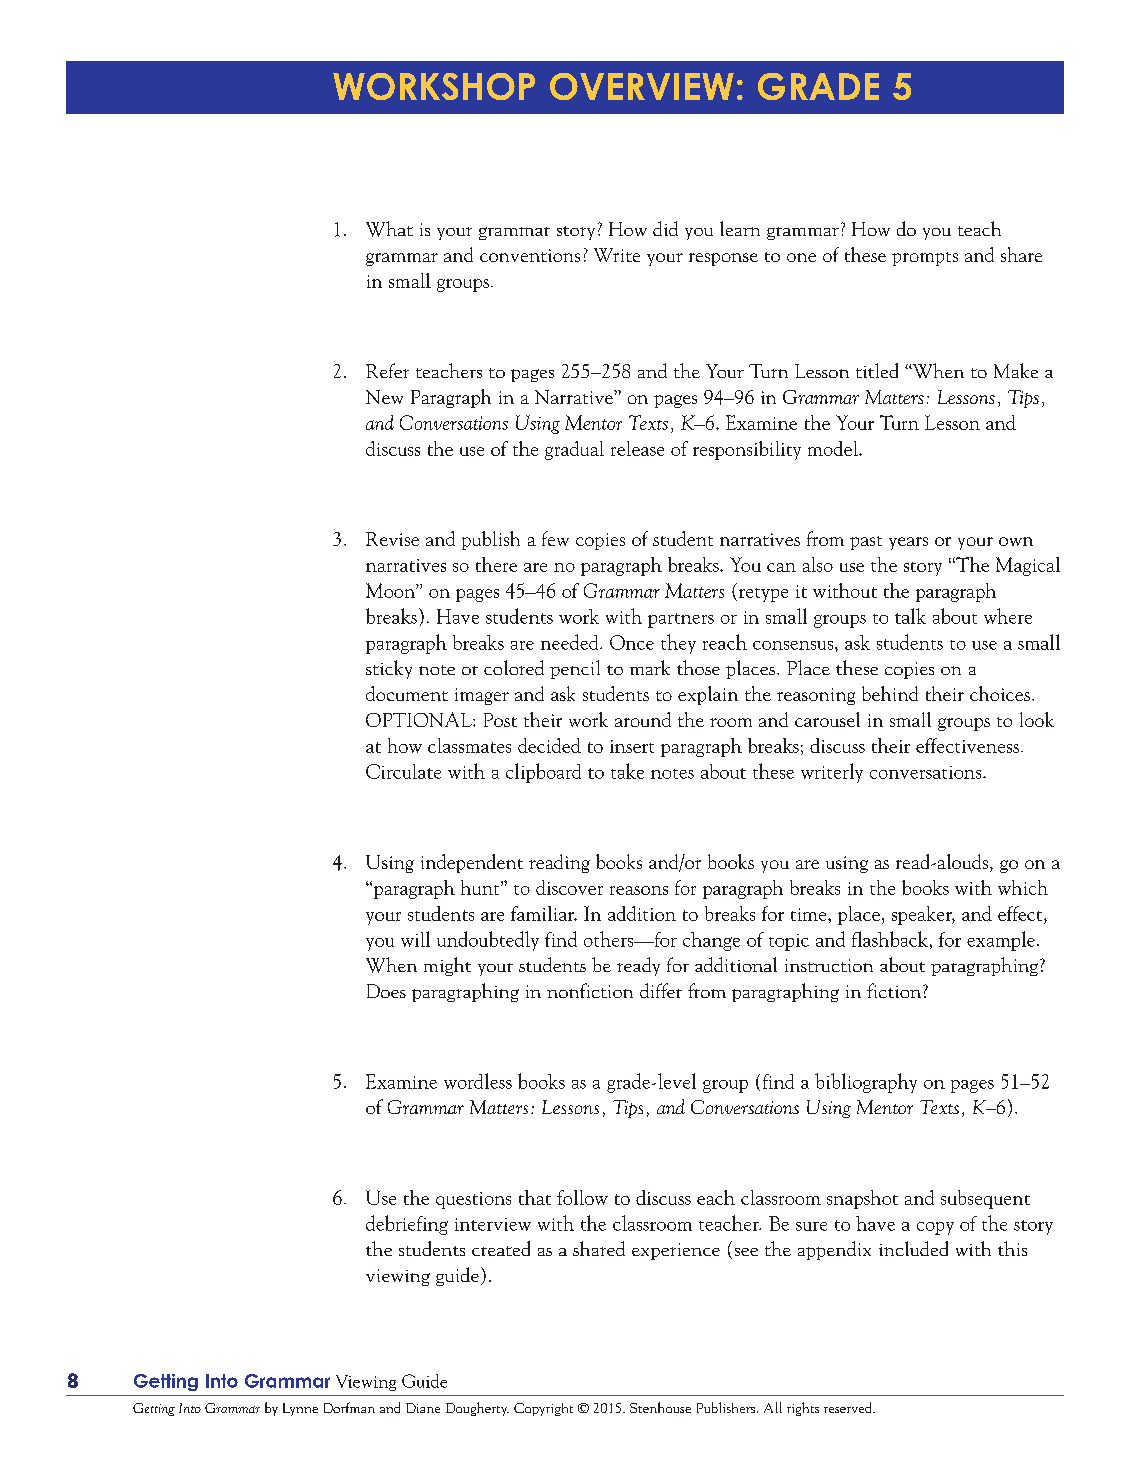 Image resolution: width=1130 pixels, height=1462 pixels. I want to click on Diane, so click(423, 1408).
